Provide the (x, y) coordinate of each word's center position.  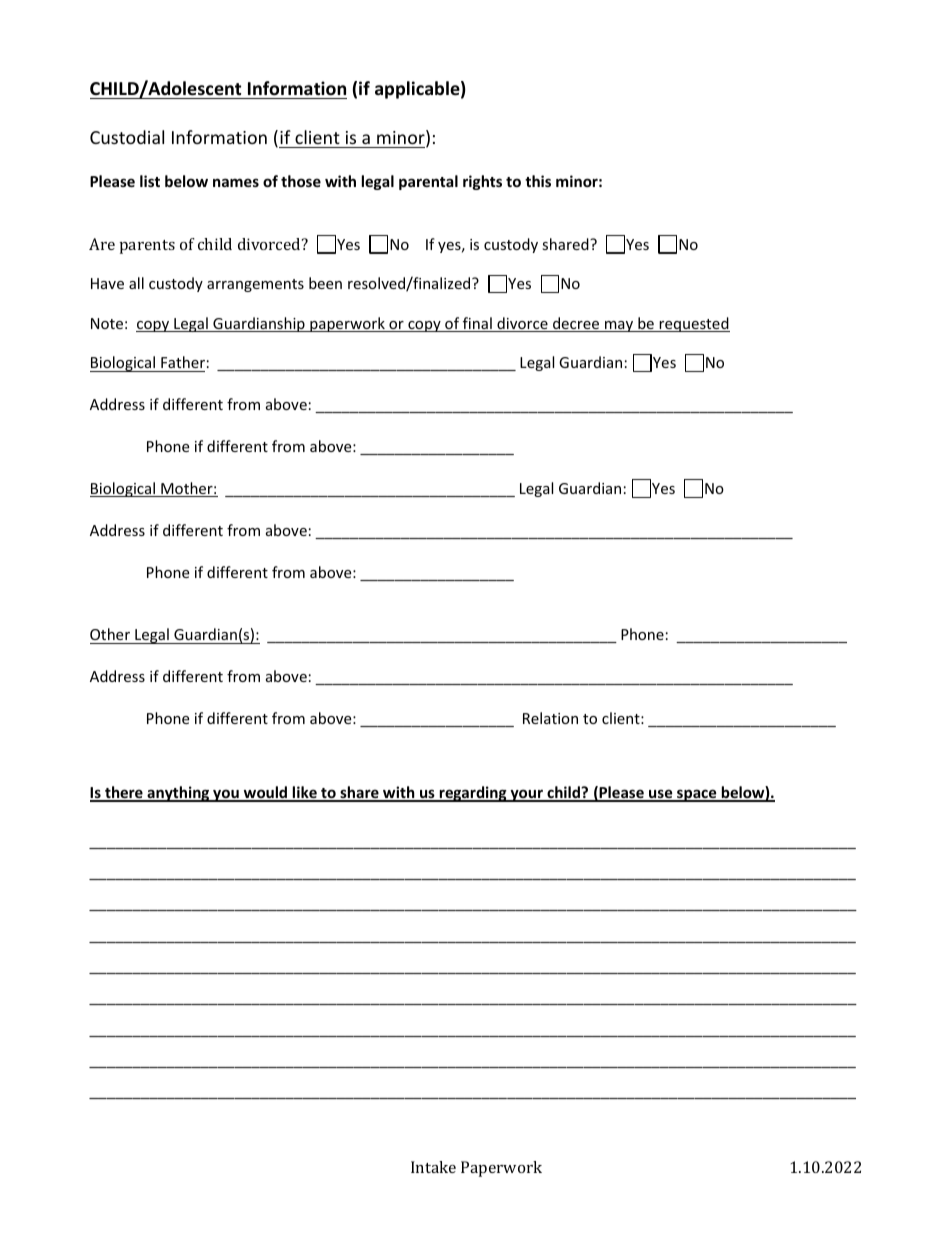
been (325, 283)
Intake (433, 1167)
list (150, 181)
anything (178, 794)
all (136, 283)
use (661, 795)
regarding (473, 794)
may (619, 326)
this (538, 181)
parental (428, 182)
